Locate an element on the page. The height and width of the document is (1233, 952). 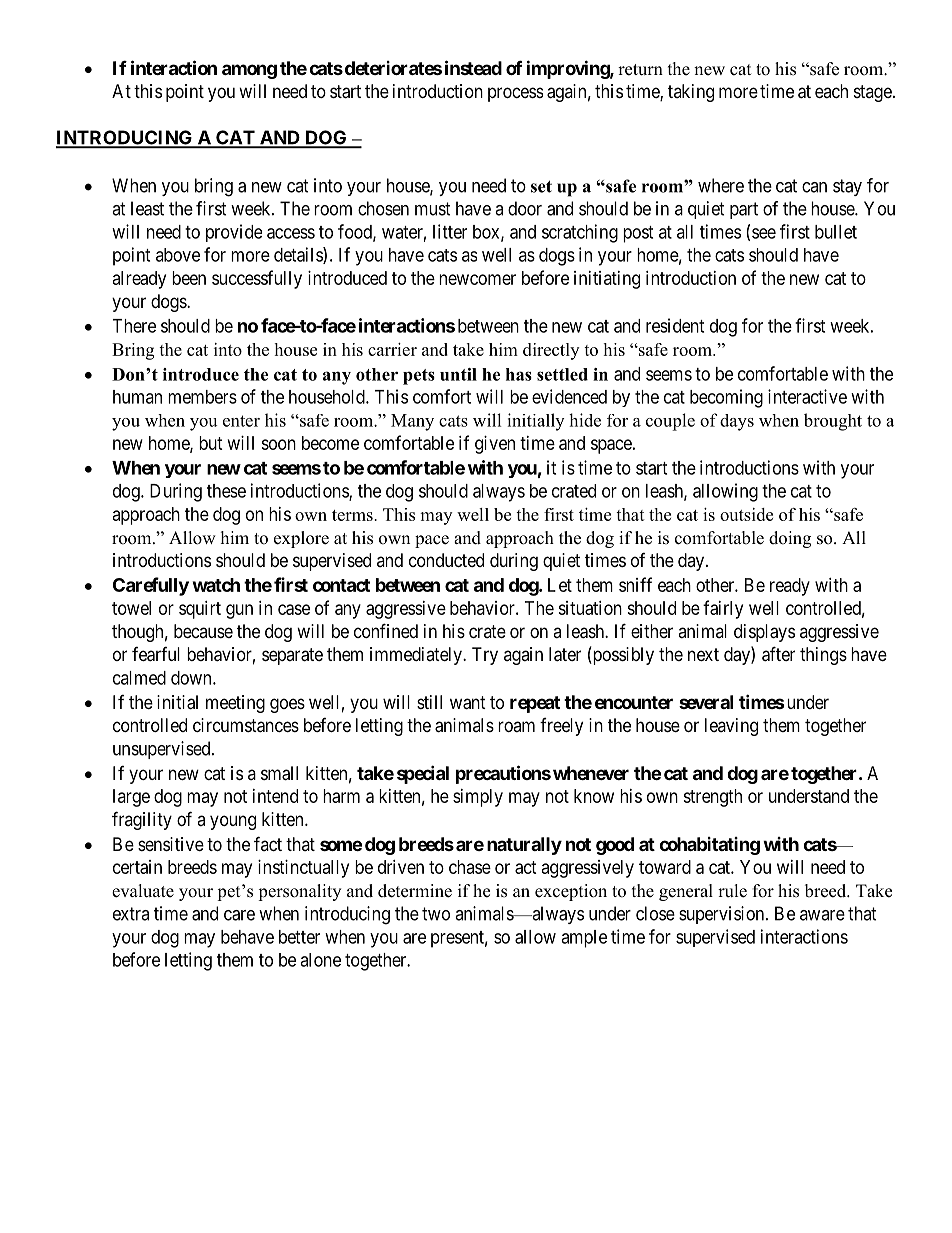
members is located at coordinates (202, 397).
